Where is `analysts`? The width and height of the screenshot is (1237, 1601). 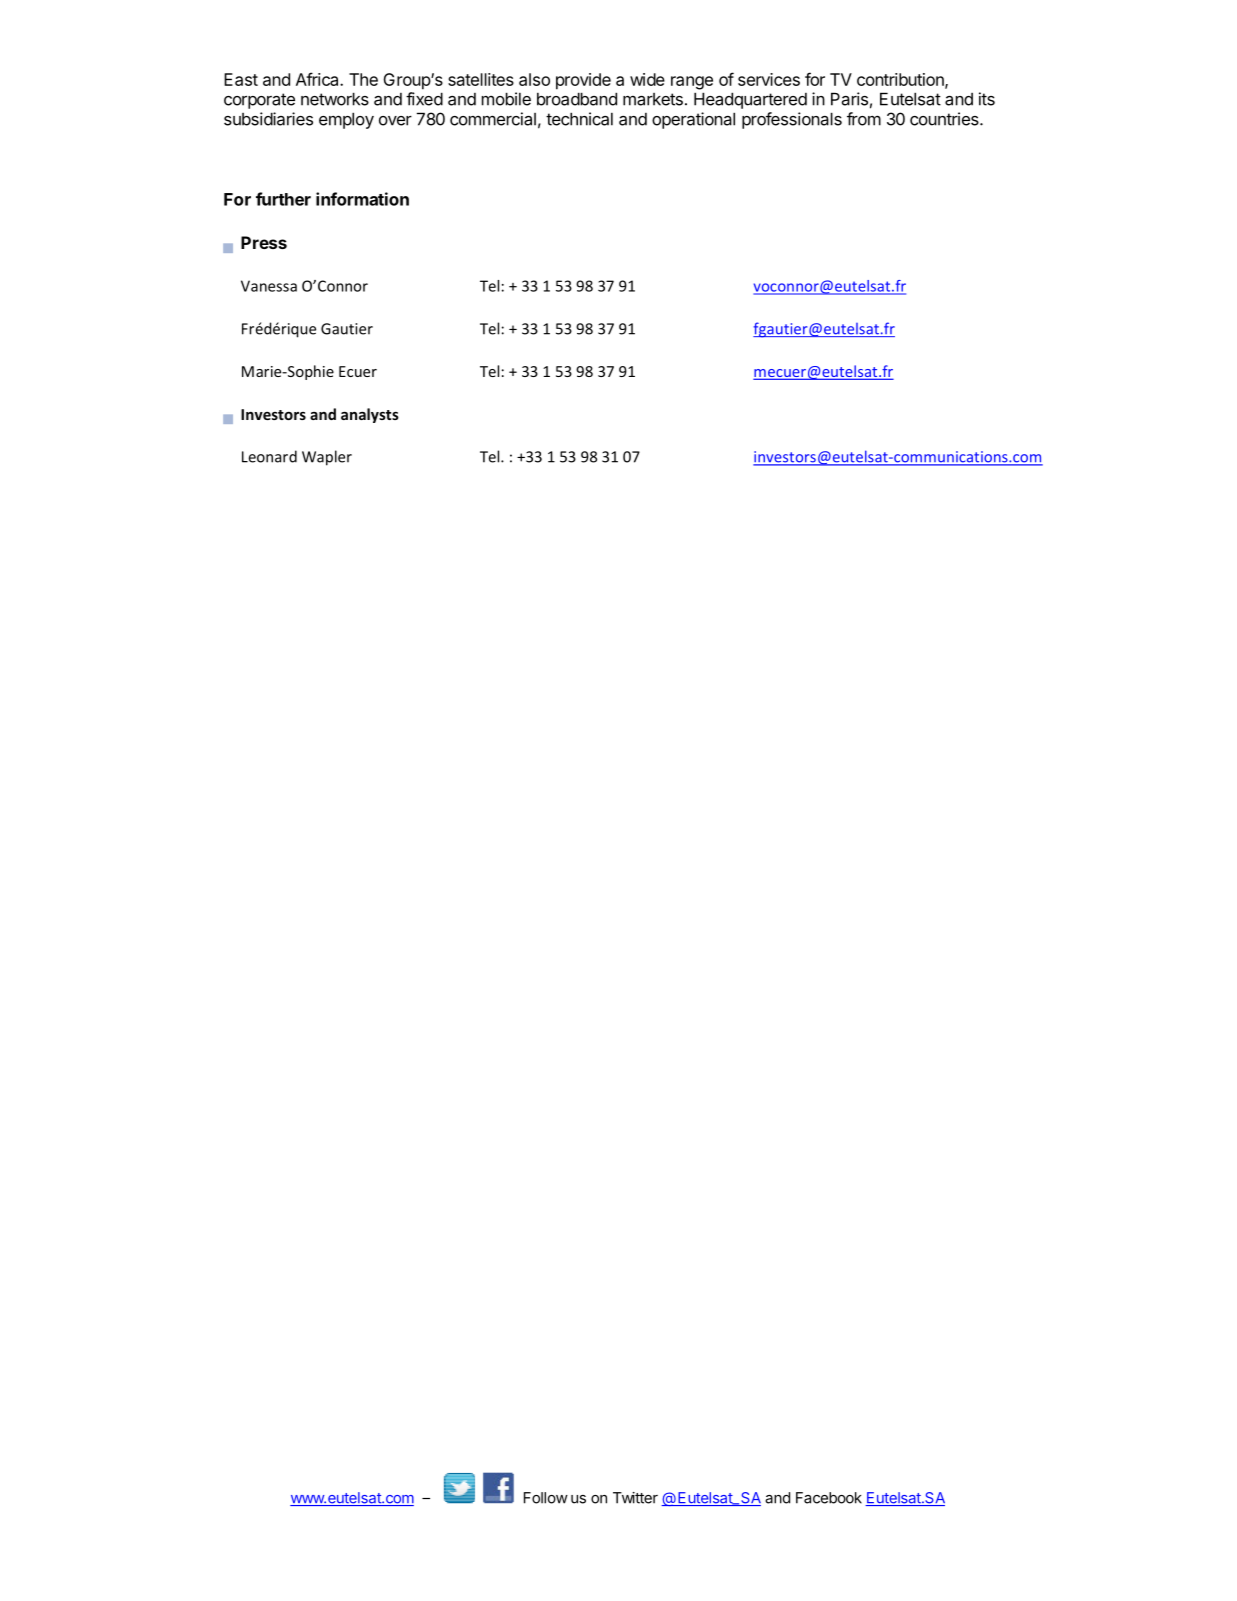 analysts is located at coordinates (370, 415).
